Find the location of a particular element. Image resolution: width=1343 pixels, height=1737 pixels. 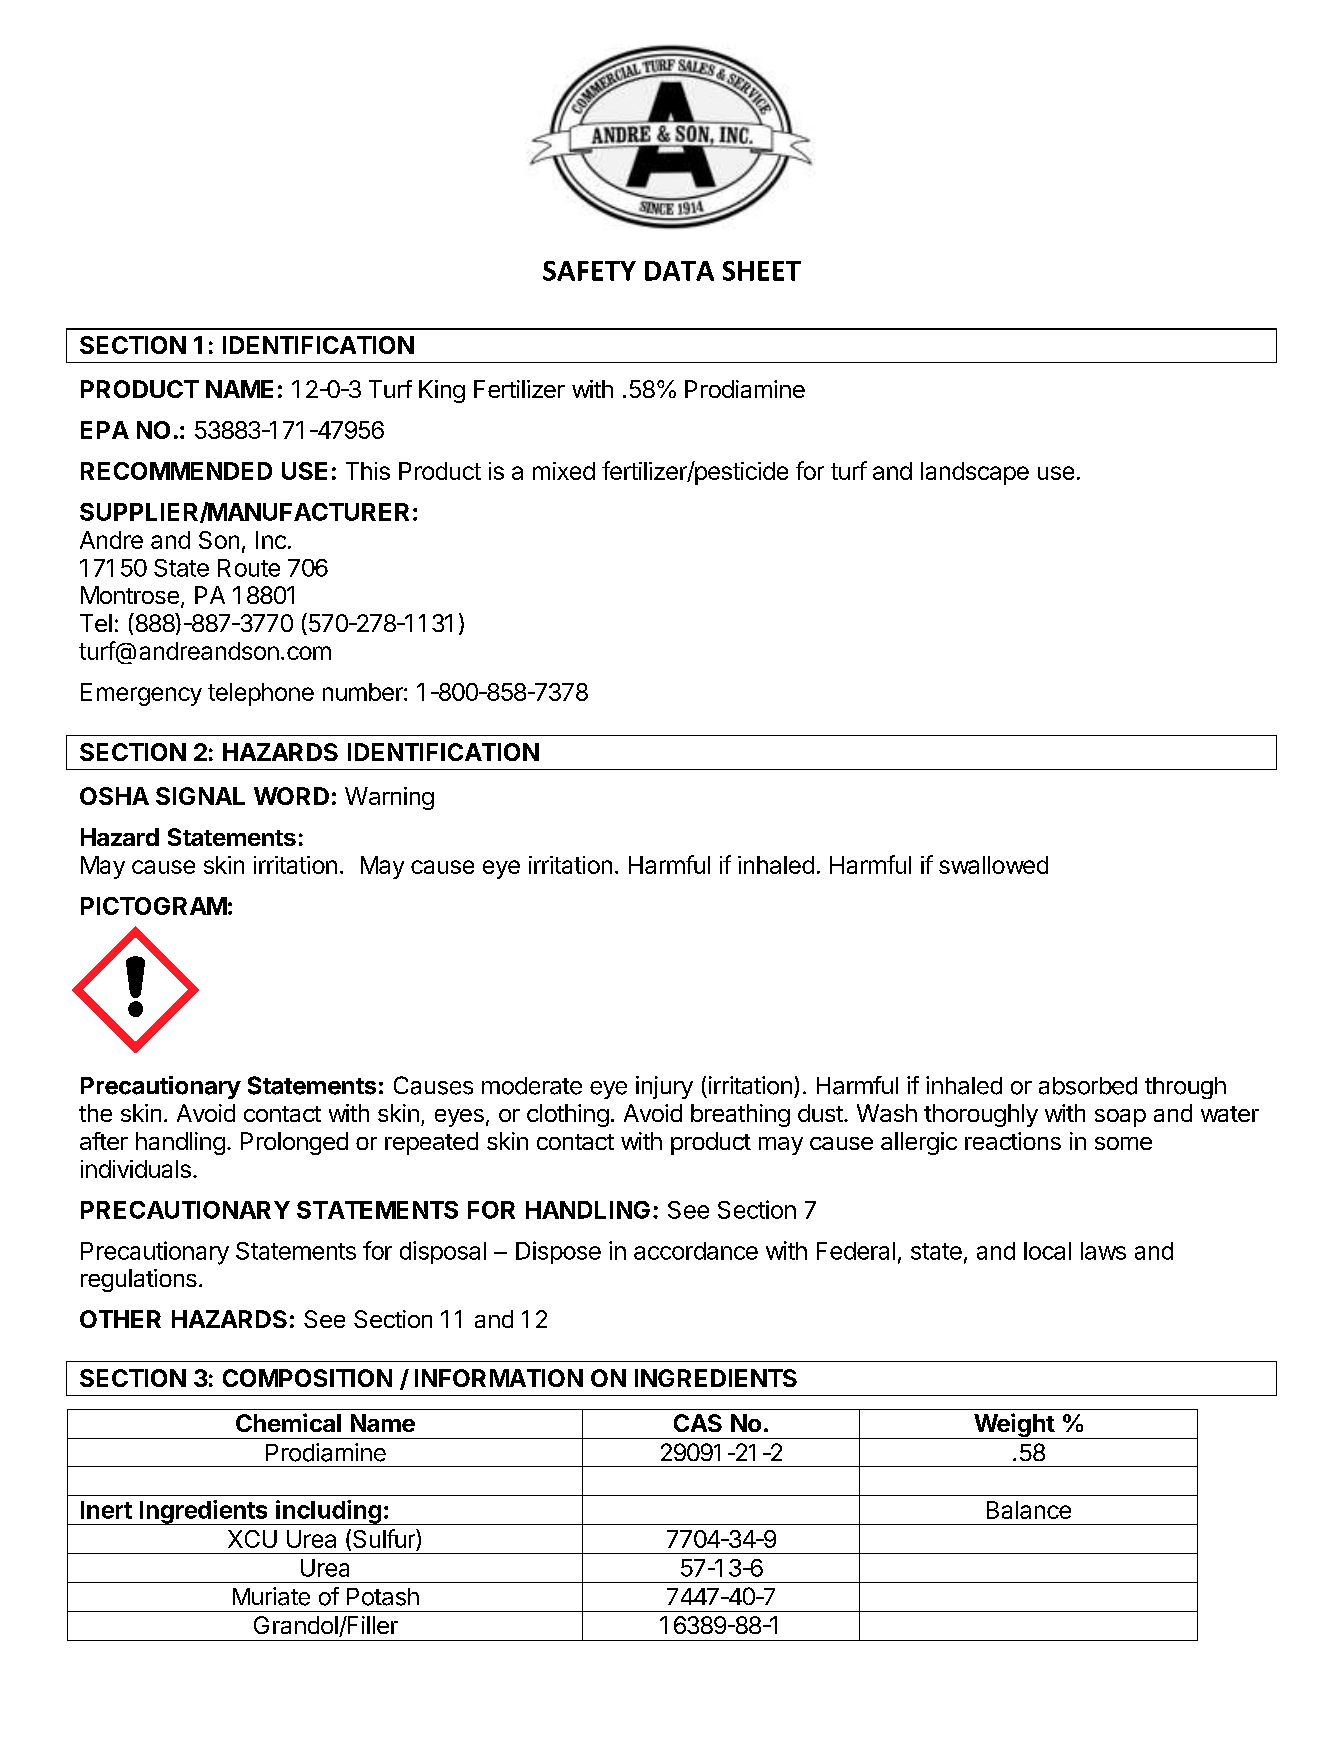

breathing is located at coordinates (740, 1115).
